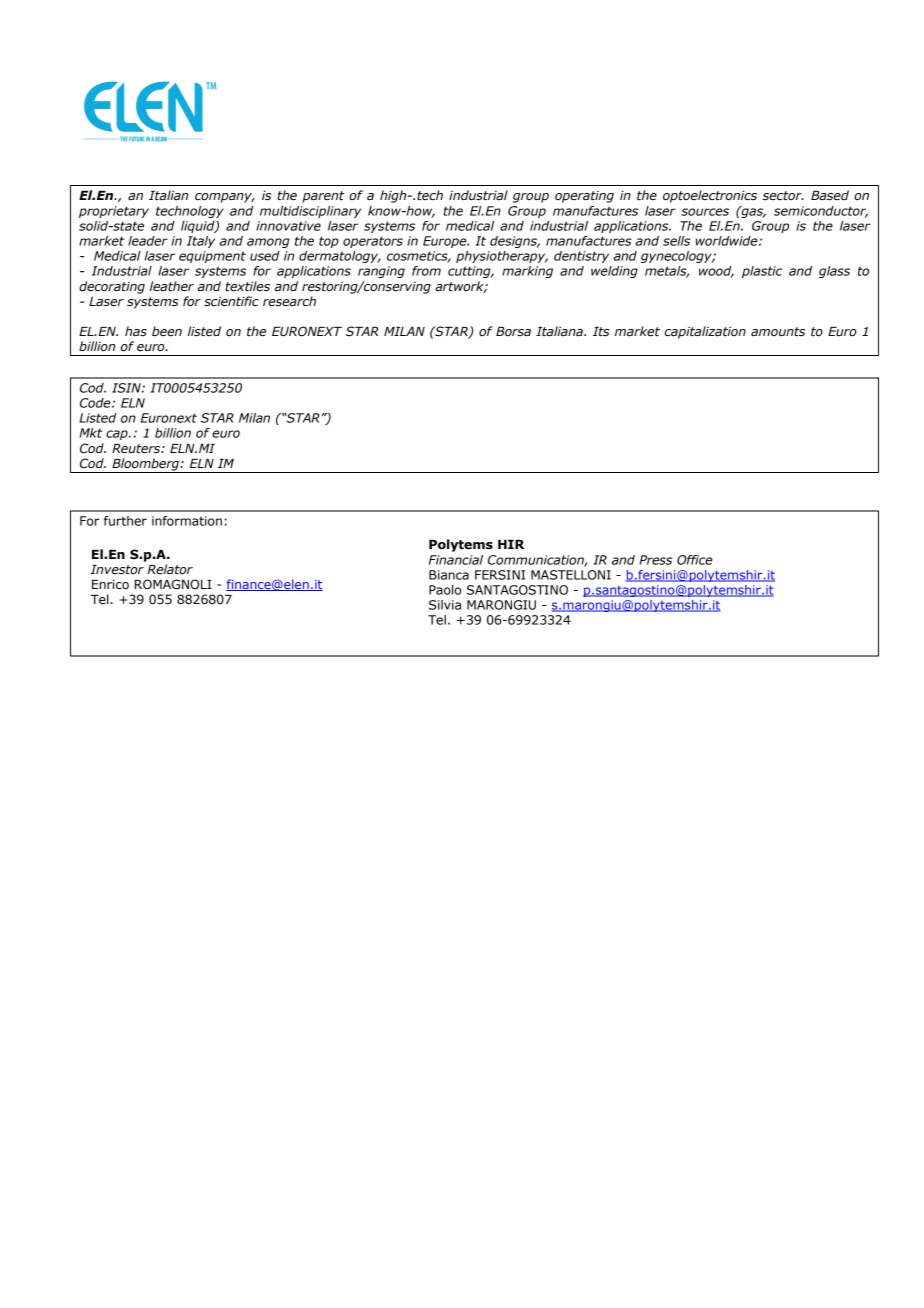 This document has width=924, height=1308. I want to click on Office, so click(695, 560).
